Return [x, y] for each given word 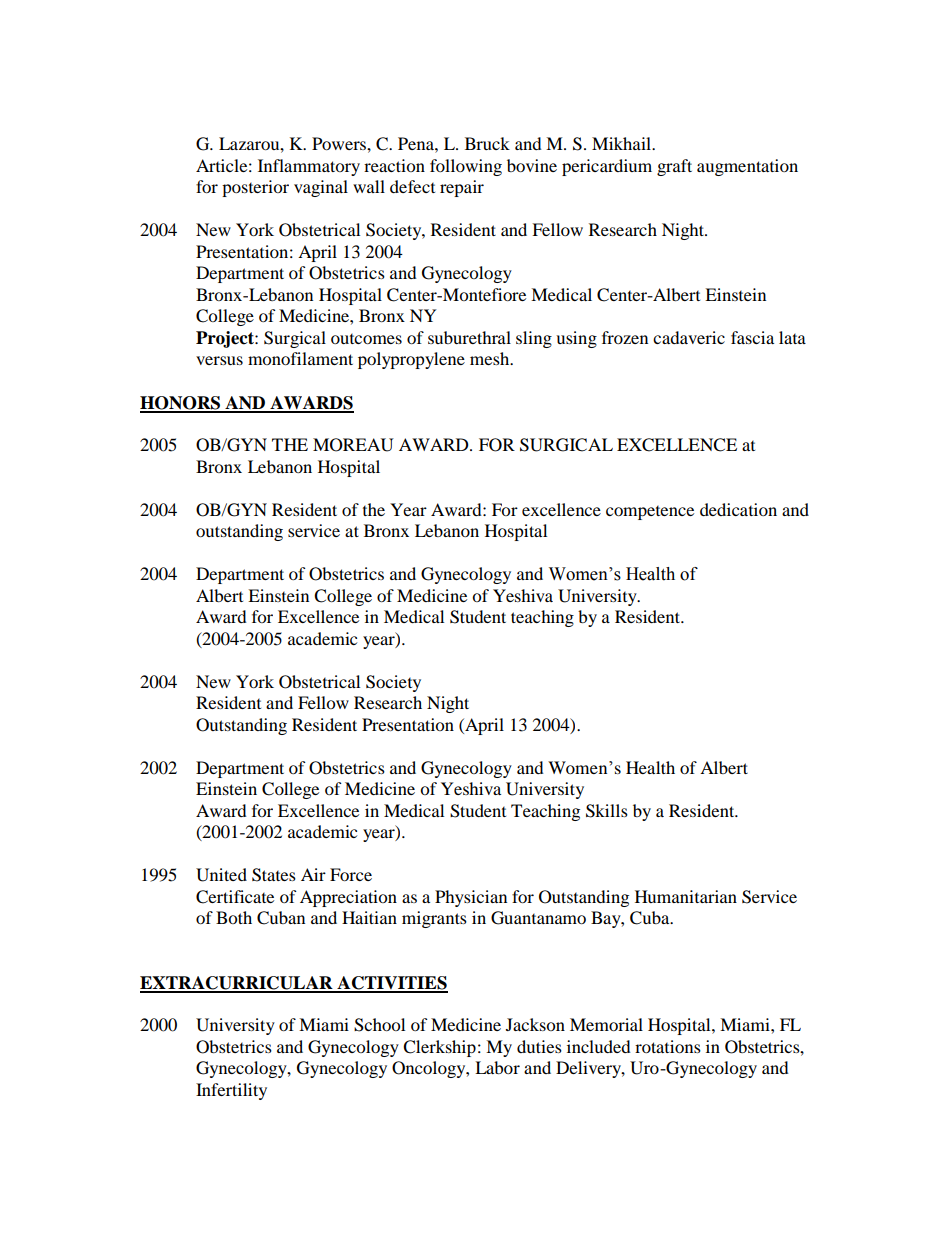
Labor [497, 1067]
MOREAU [353, 445]
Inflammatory [309, 167]
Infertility [231, 1091]
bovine [532, 165]
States [274, 875]
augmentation [747, 167]
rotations [668, 1046]
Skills [607, 811]
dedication [738, 509]
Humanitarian [686, 896]
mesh [491, 358]
